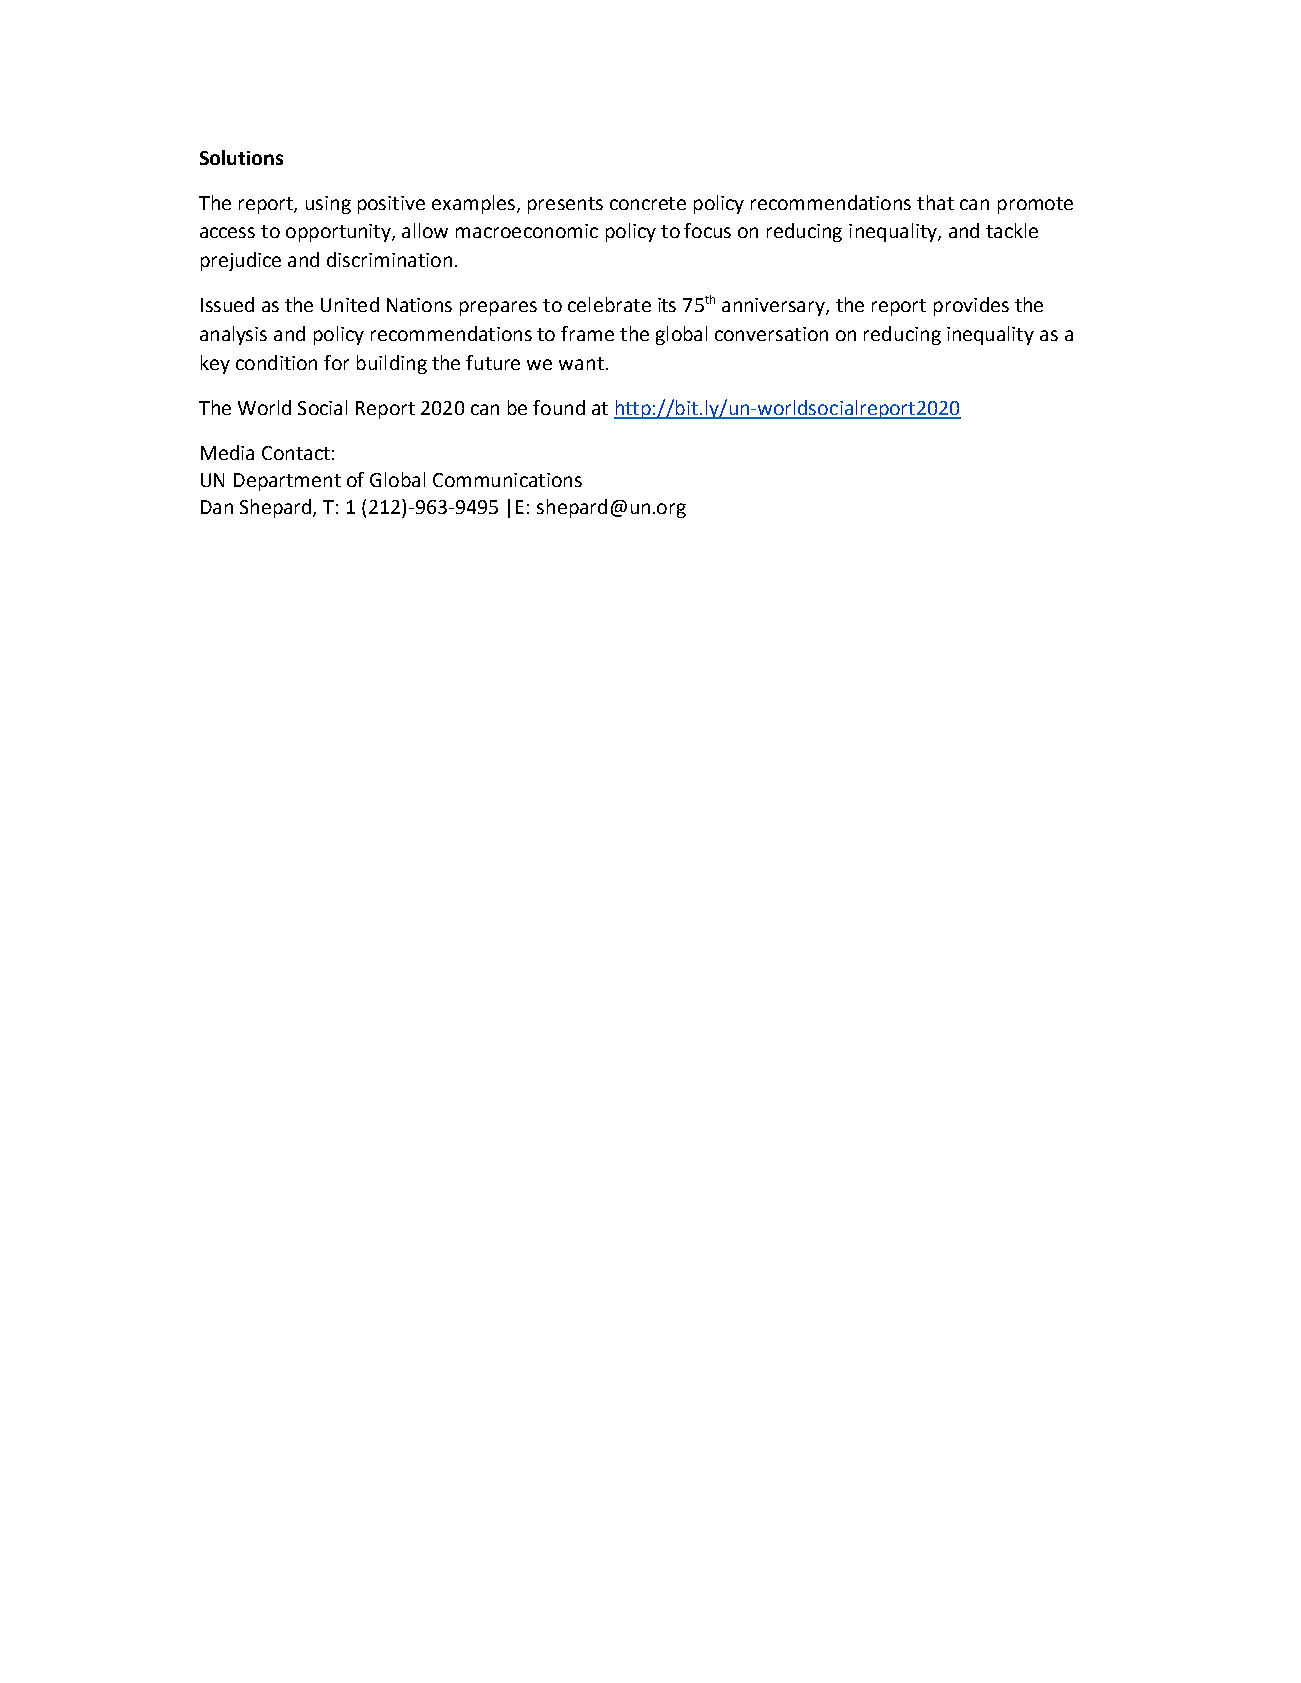 Image resolution: width=1301 pixels, height=1683 pixels. I want to click on Contact, so click(296, 453).
